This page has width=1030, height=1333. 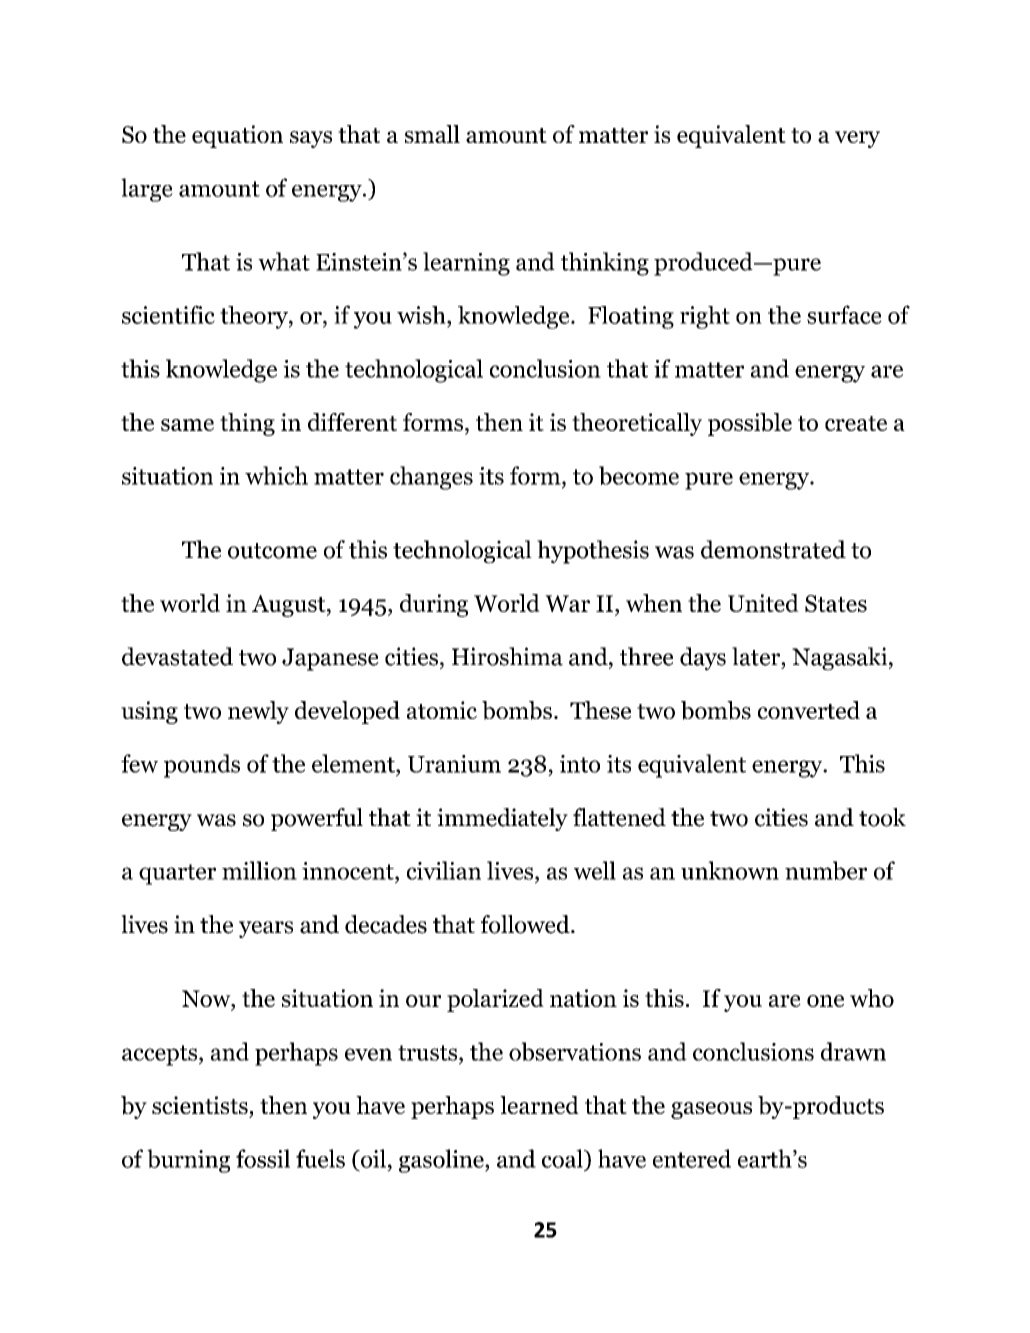 What do you see at coordinates (711, 1110) in the page?
I see `gaseous` at bounding box center [711, 1110].
